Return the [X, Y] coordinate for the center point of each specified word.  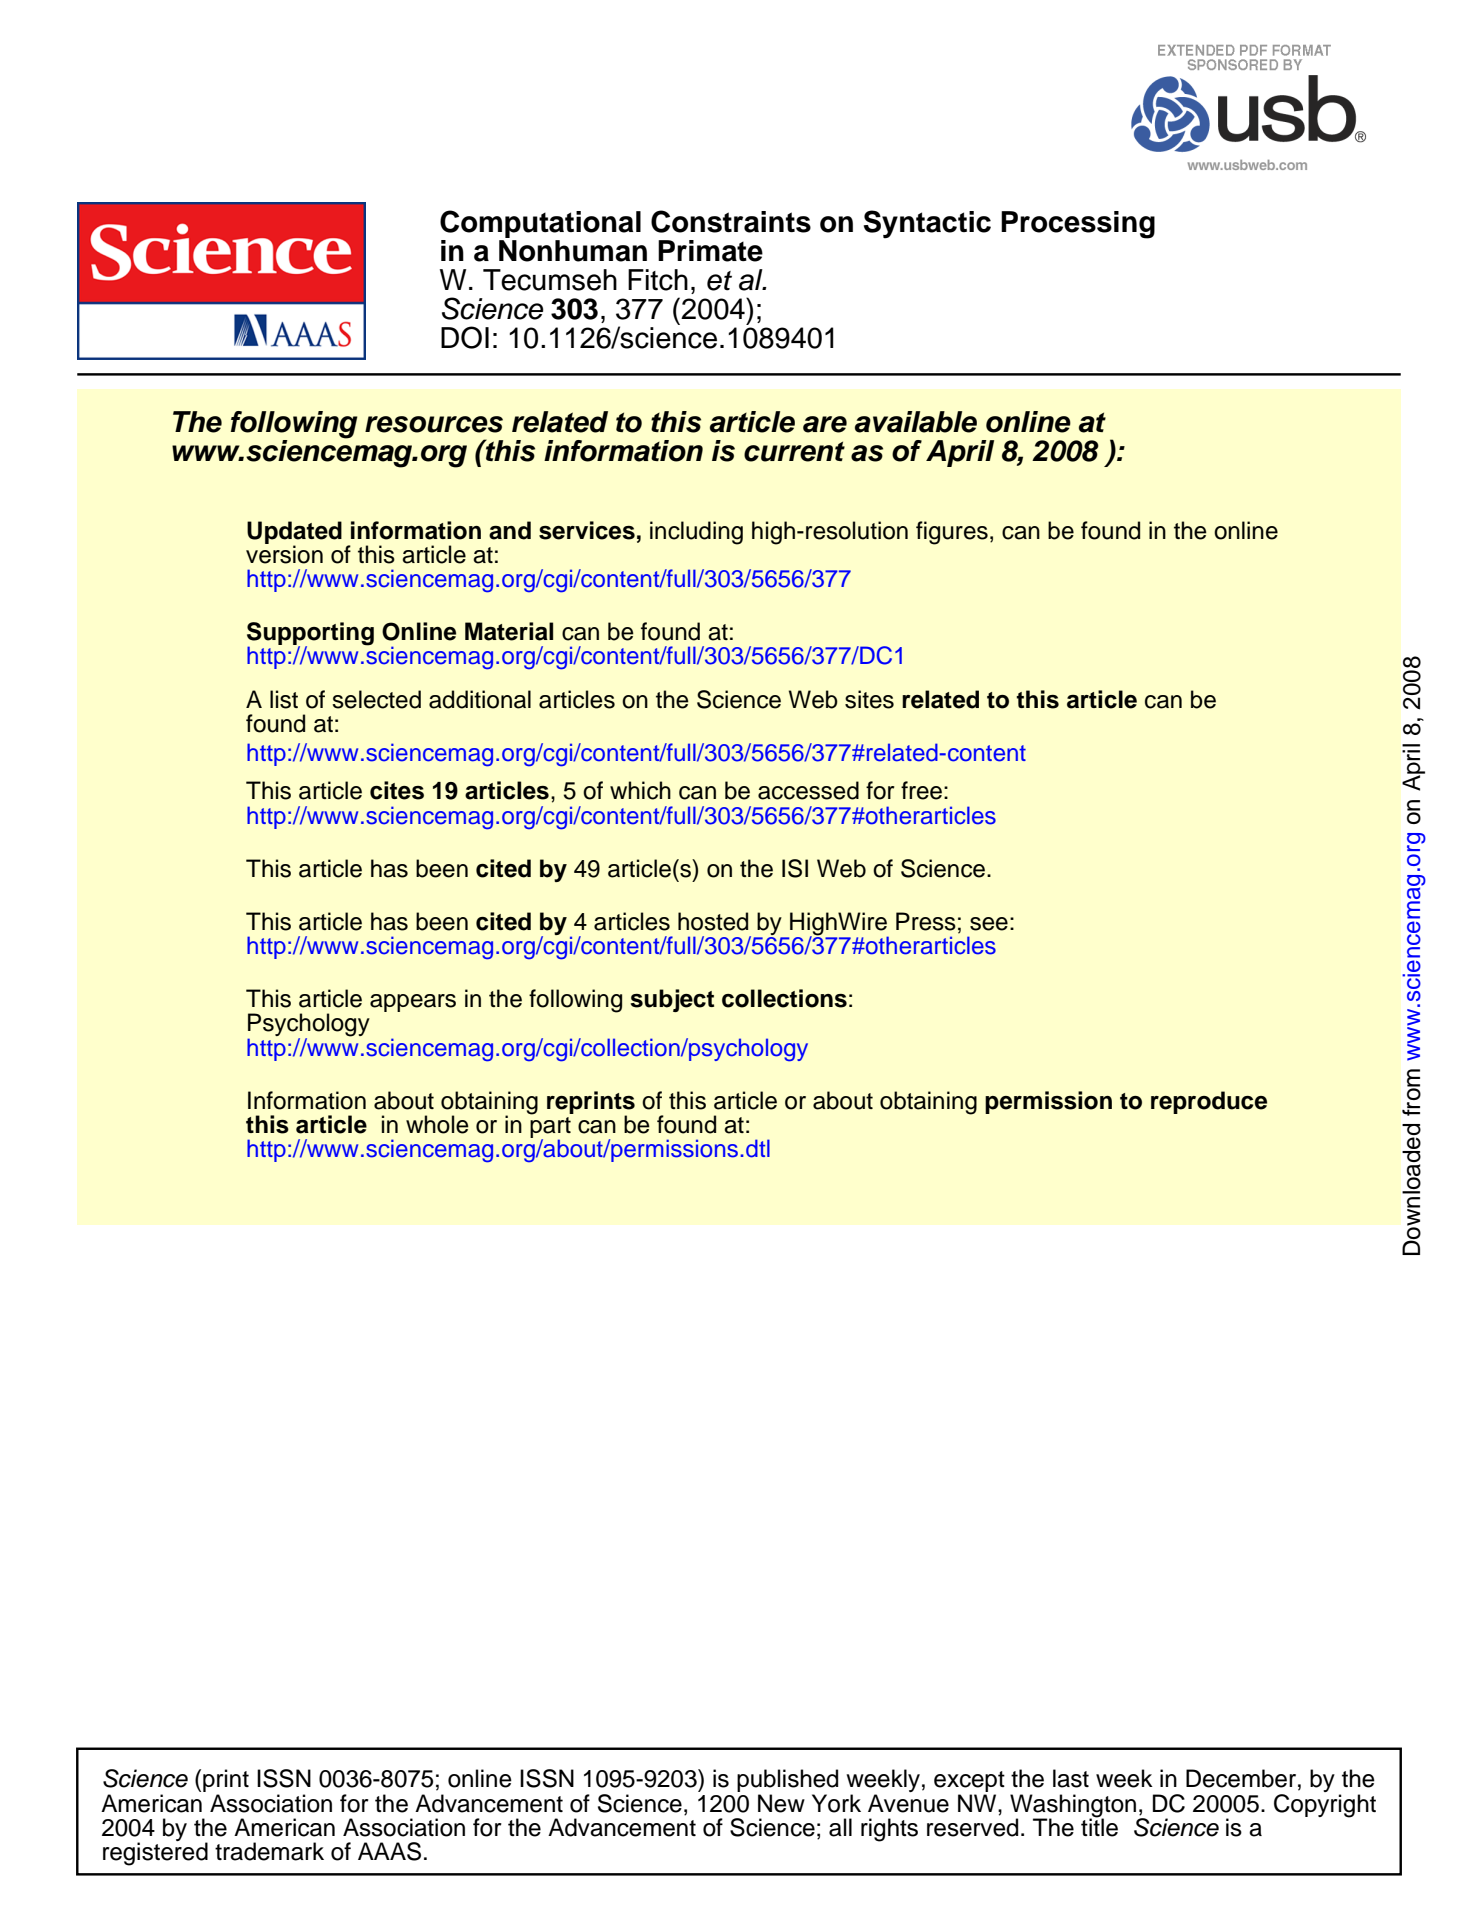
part [550, 1127]
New [781, 1803]
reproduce [1209, 1102]
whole [437, 1124]
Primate [710, 251]
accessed [808, 790]
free [921, 790]
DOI [465, 337]
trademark [269, 1851]
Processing [1078, 225]
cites [397, 790]
